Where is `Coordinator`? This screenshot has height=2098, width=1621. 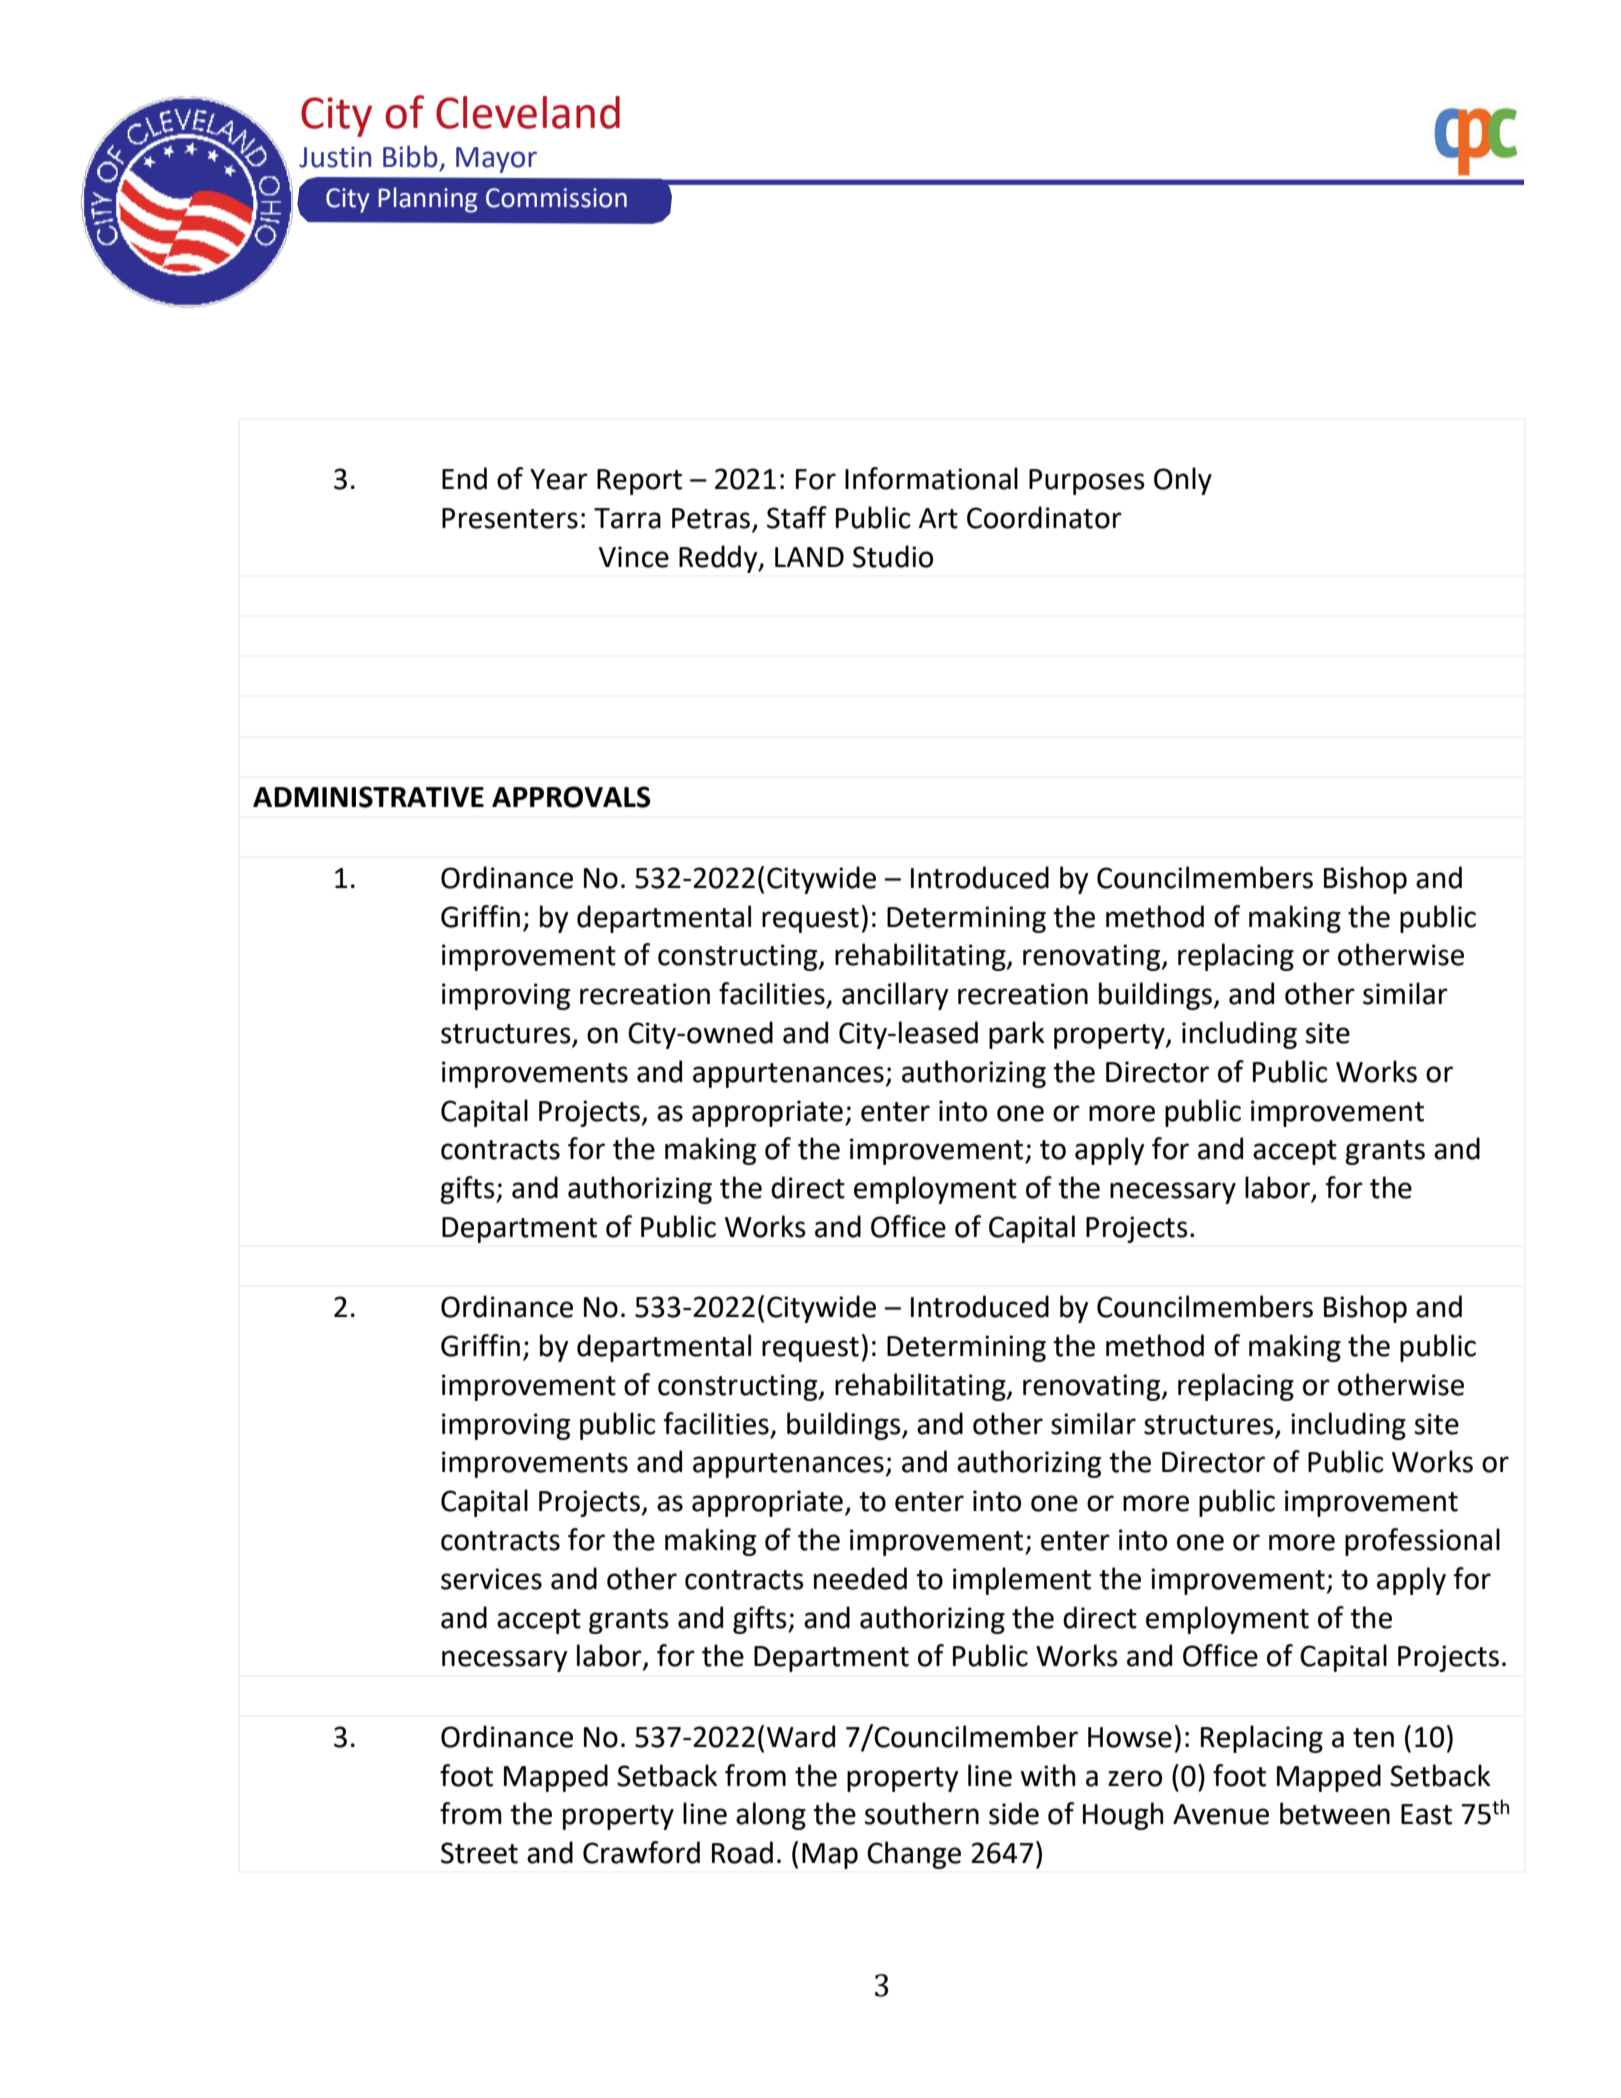 Coordinator is located at coordinates (1044, 517).
